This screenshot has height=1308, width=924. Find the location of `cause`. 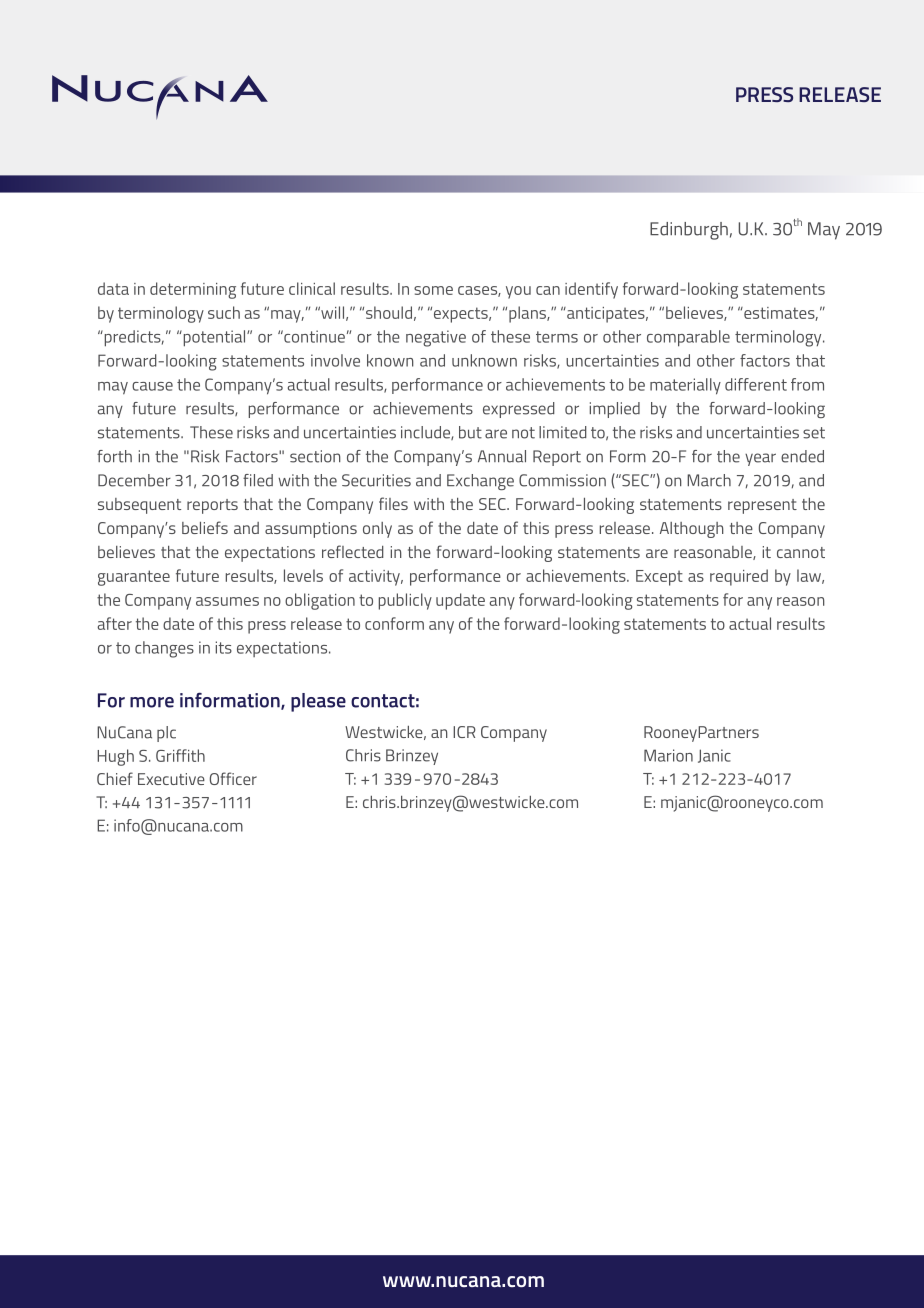

cause is located at coordinates (152, 386).
